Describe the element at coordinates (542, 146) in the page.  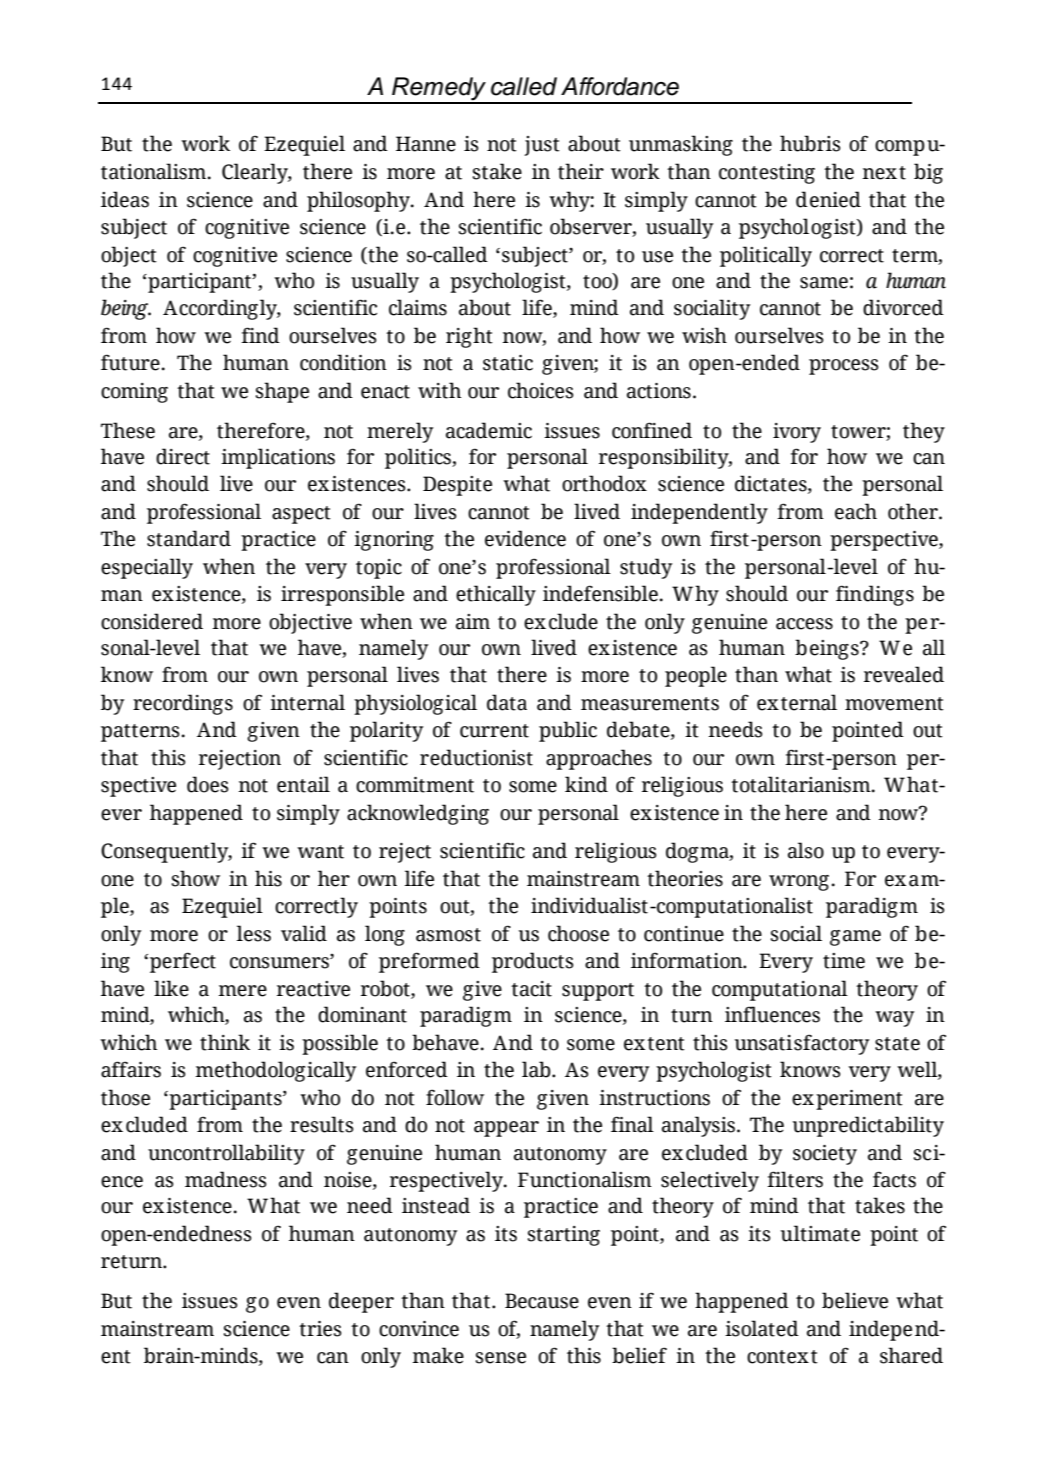
I see `just` at that location.
